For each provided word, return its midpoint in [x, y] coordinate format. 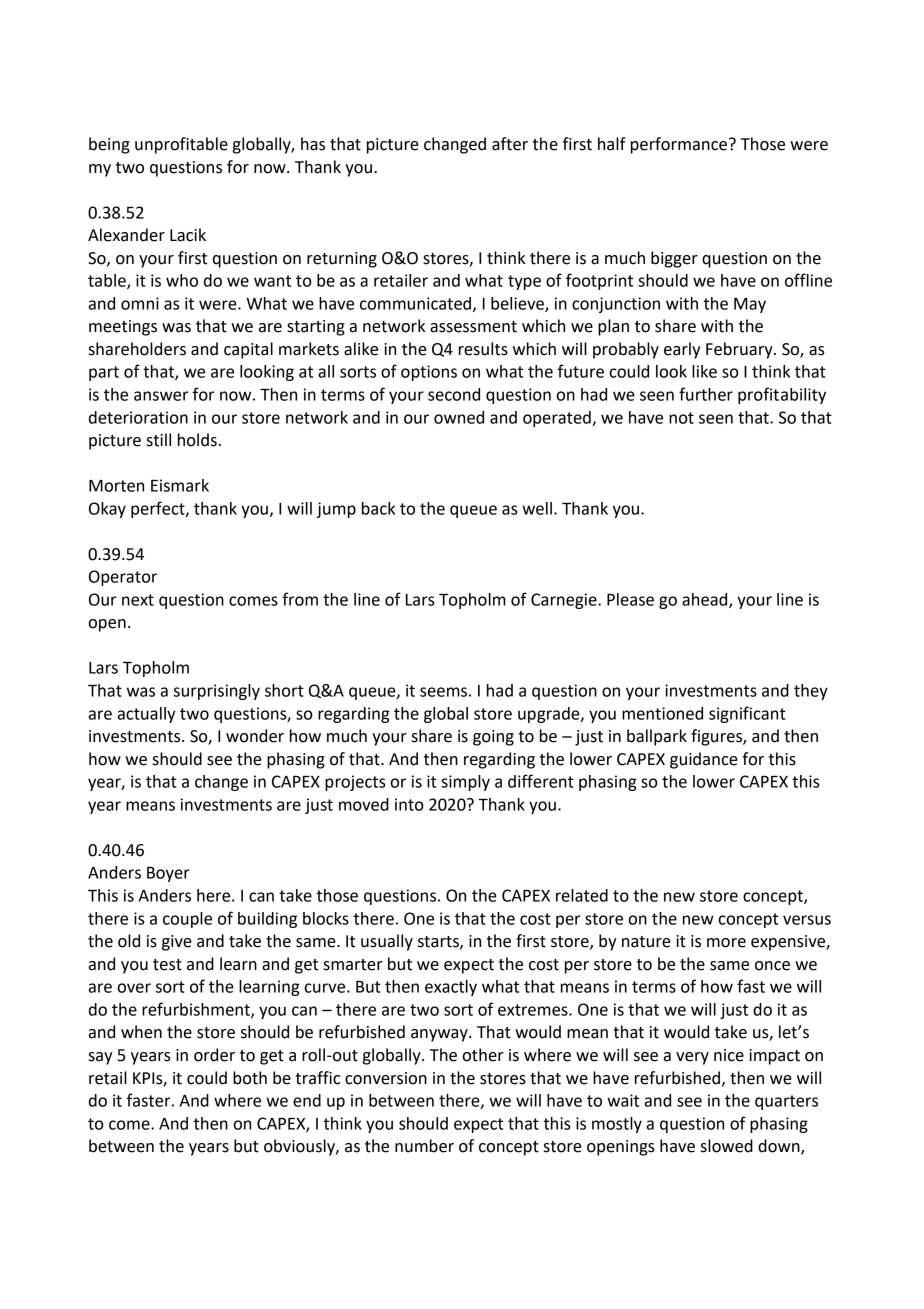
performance [679, 145]
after [510, 144]
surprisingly [217, 692]
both [250, 1078]
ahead [706, 600]
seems [443, 692]
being [109, 145]
